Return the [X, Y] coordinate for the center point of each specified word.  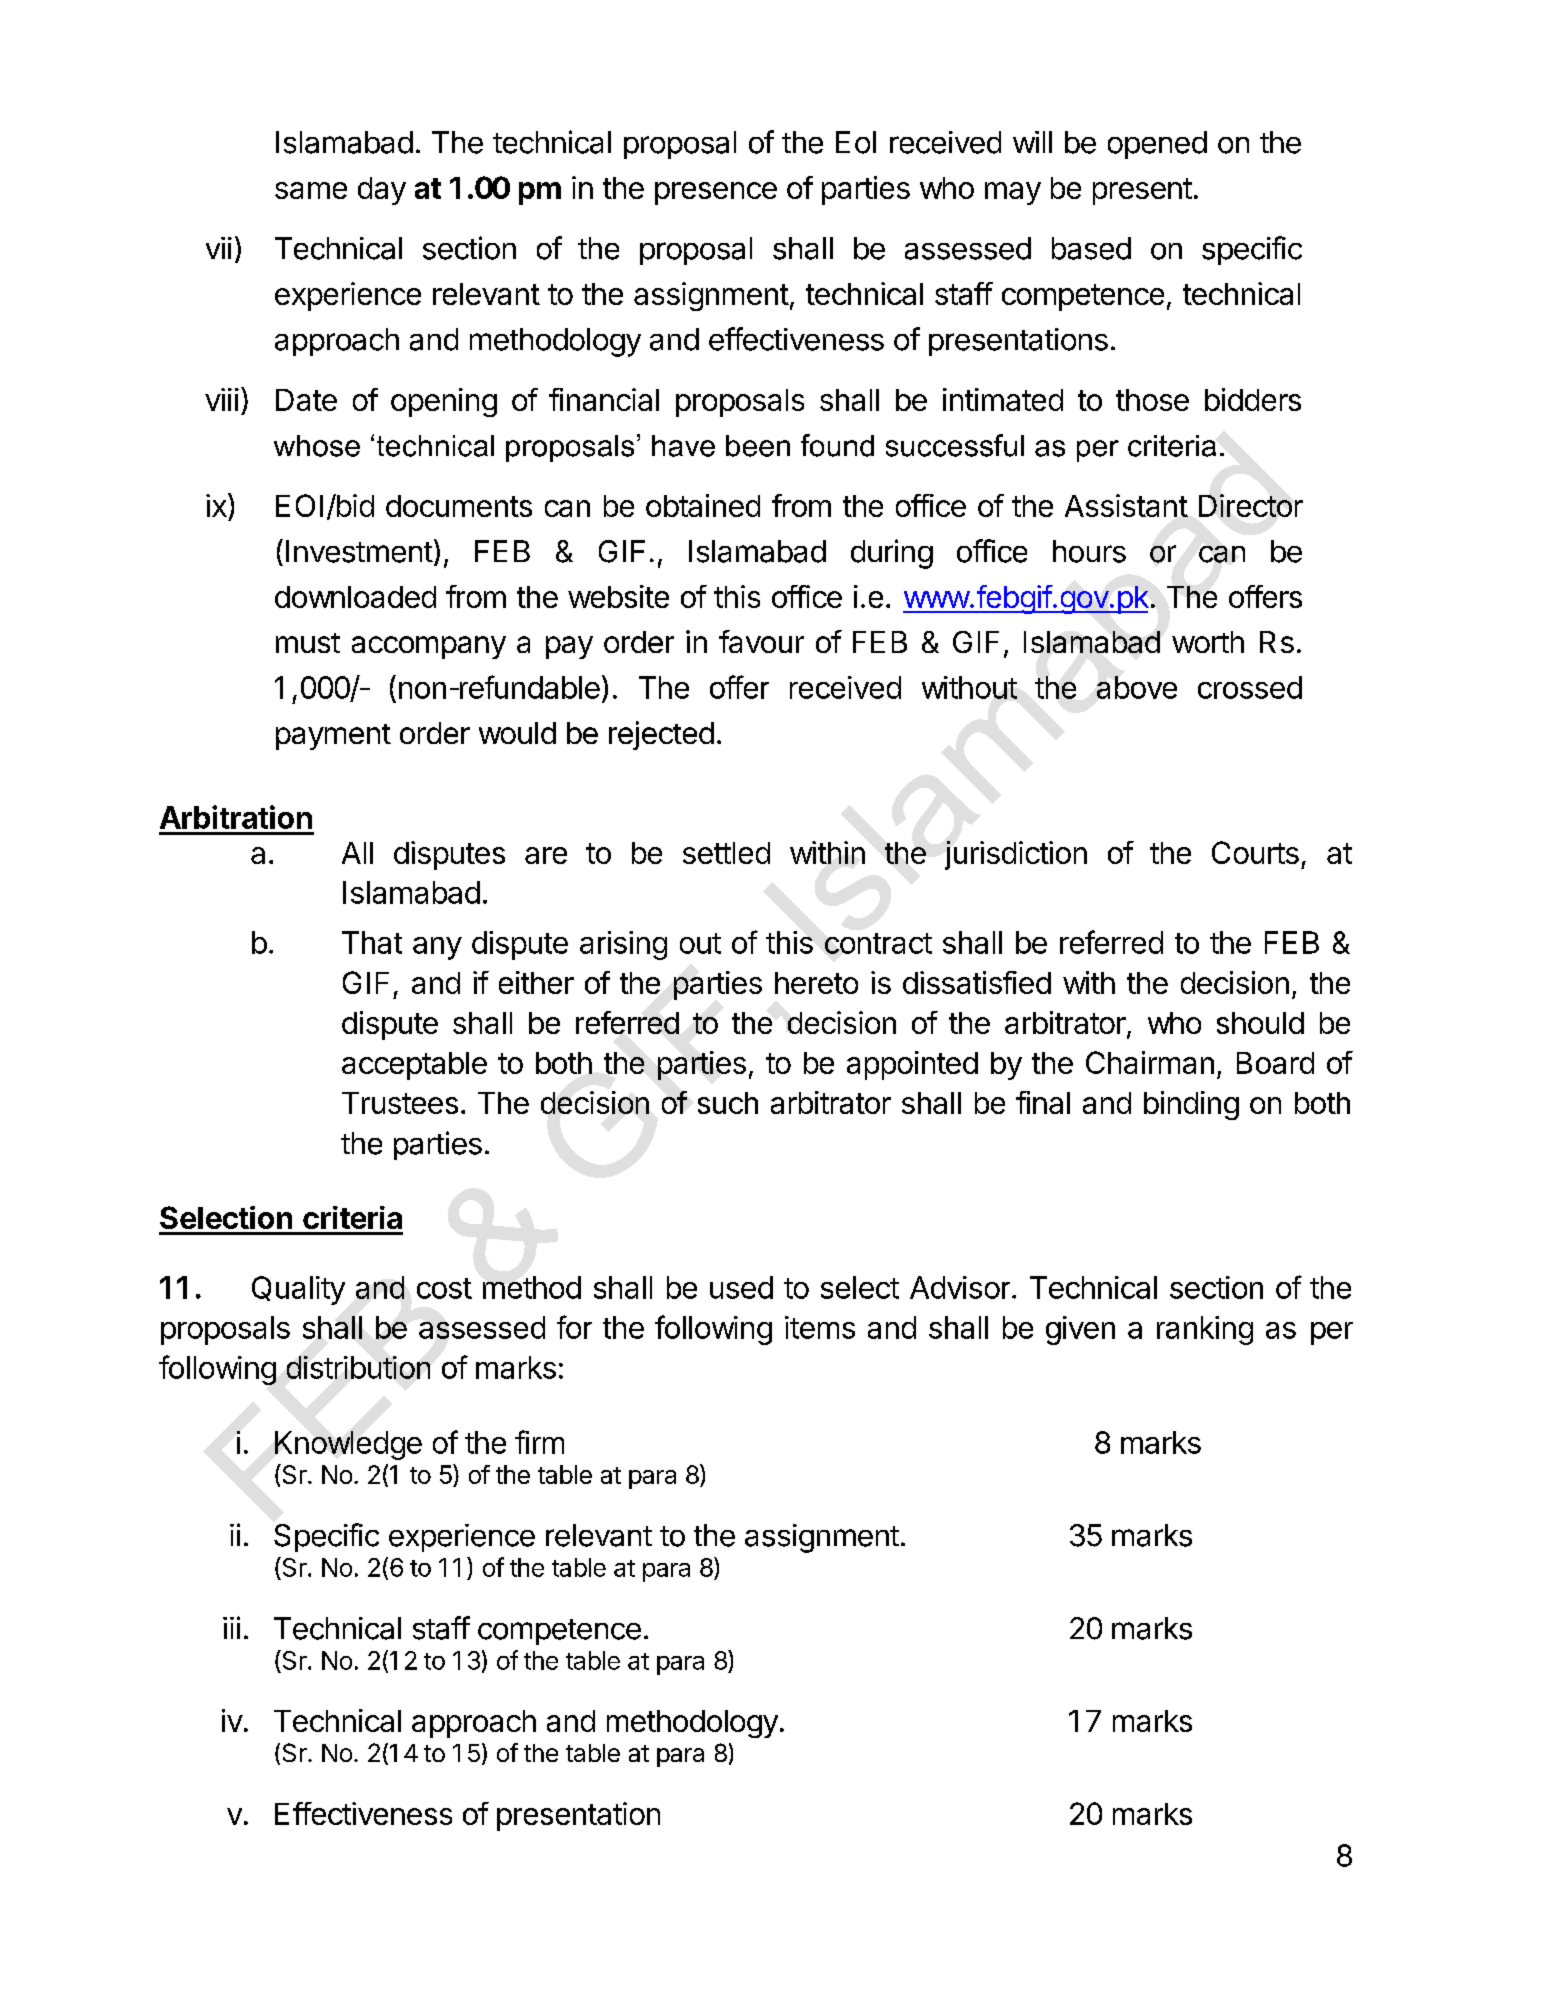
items [820, 1327]
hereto [816, 983]
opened [1157, 145]
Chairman [1150, 1062]
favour [761, 641]
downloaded [355, 597]
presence [716, 193]
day [382, 191]
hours [1089, 551]
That [372, 942]
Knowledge [348, 1445]
